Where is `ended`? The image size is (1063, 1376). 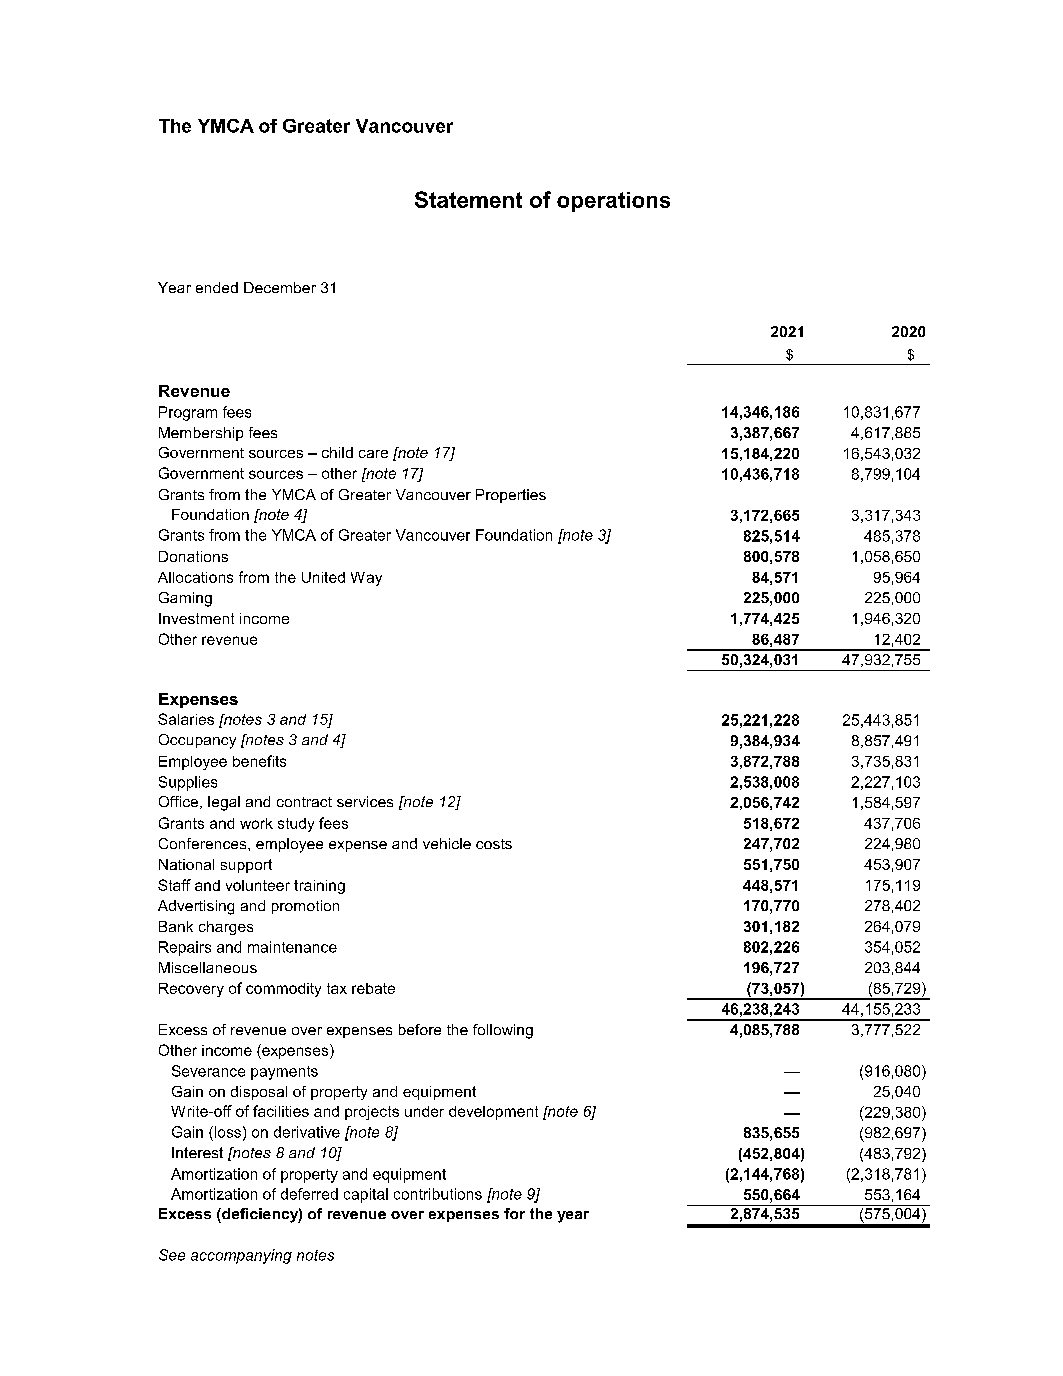 ended is located at coordinates (217, 287).
